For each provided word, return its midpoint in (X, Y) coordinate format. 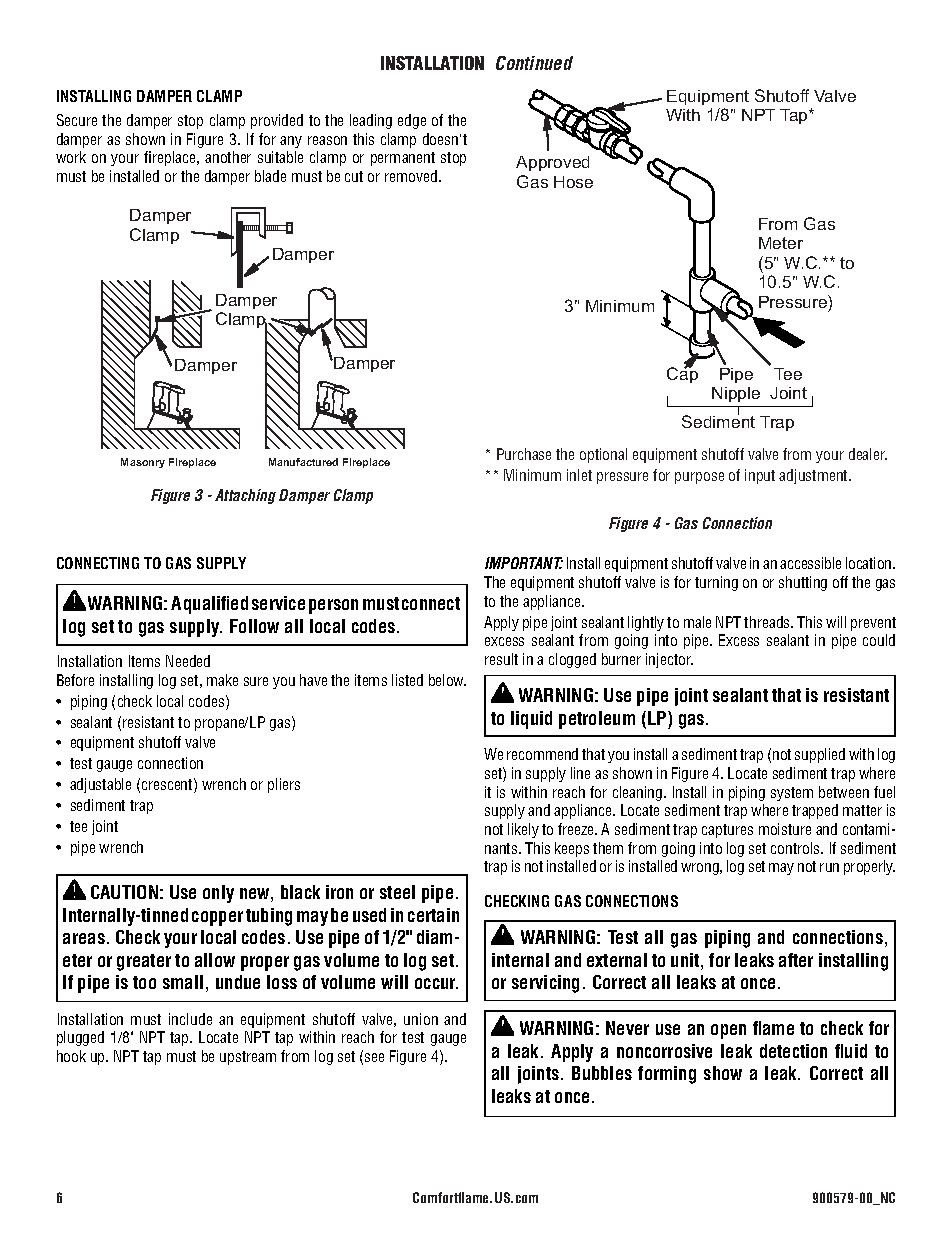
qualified (216, 605)
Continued (534, 63)
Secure (77, 120)
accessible (810, 563)
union (421, 1019)
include (190, 1019)
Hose (573, 182)
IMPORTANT (524, 563)
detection (793, 1051)
